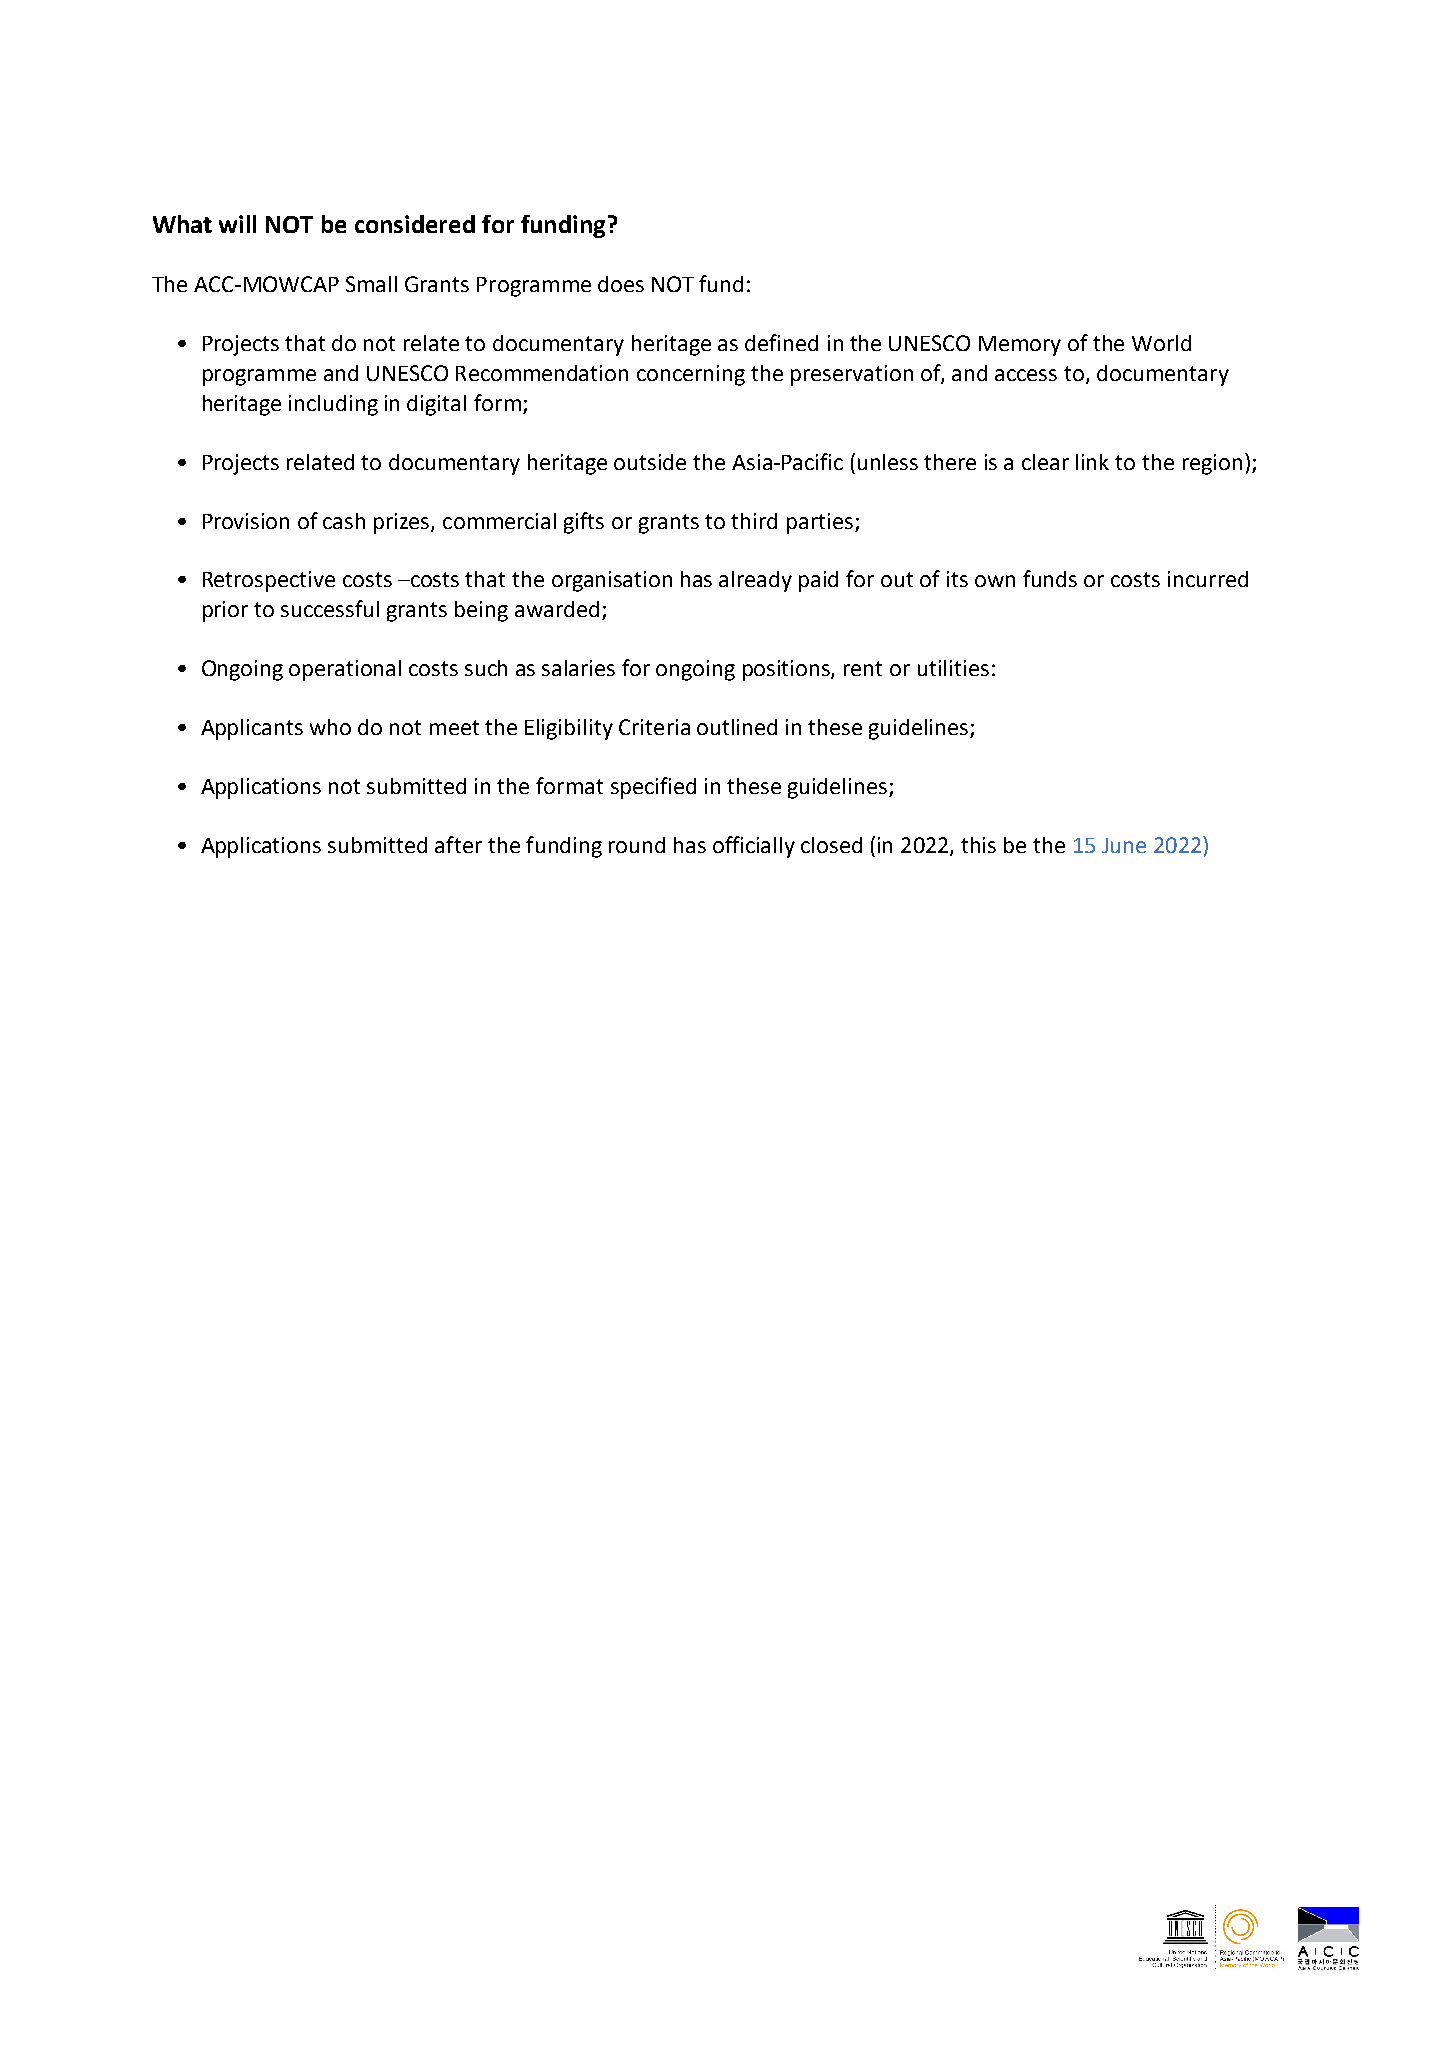 This screenshot has width=1448, height=2049. I want to click on including, so click(333, 405).
